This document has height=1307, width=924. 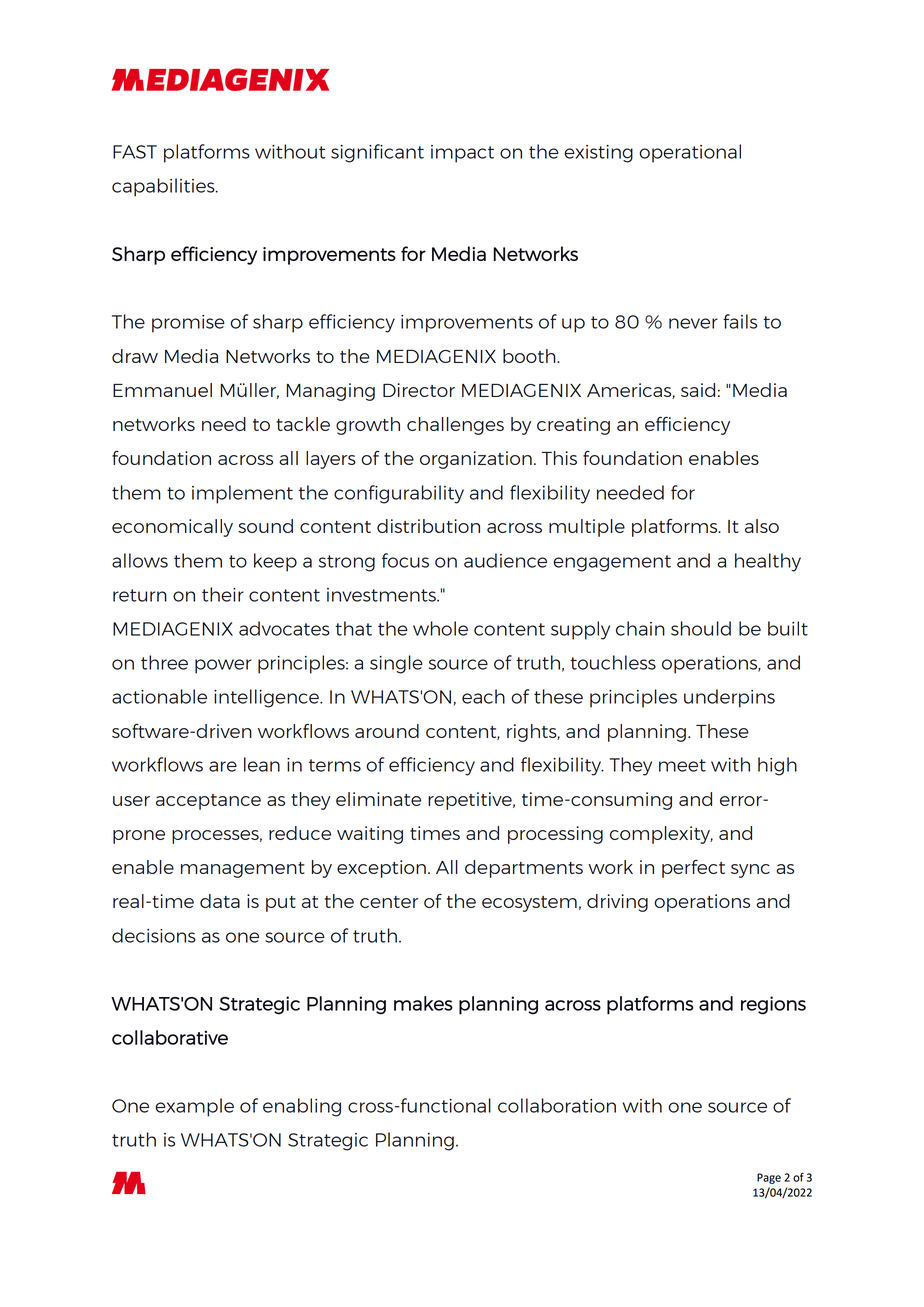 What do you see at coordinates (194, 1107) in the document?
I see `example` at bounding box center [194, 1107].
